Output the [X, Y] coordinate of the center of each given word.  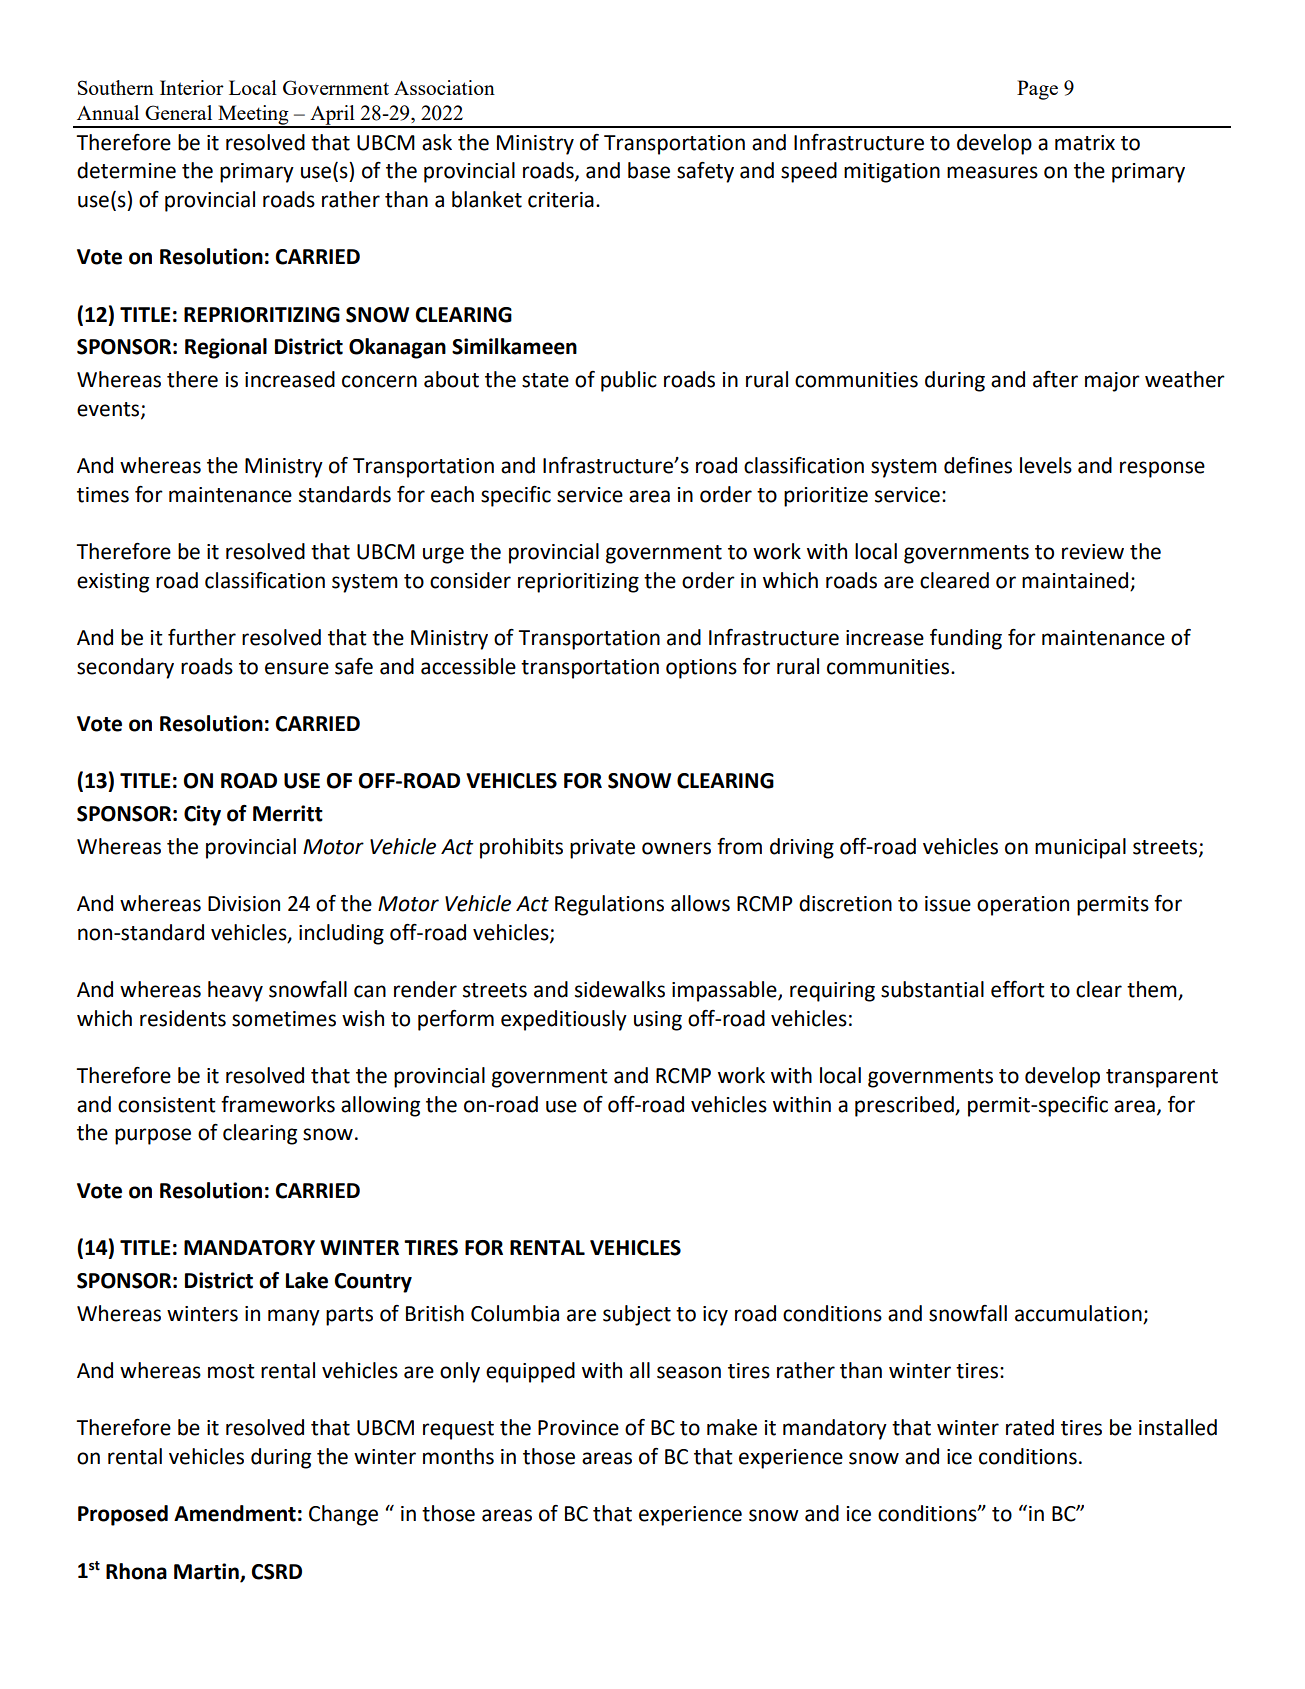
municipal [1080, 848]
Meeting [253, 116]
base [649, 170]
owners [676, 848]
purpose [153, 1136]
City [202, 815]
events [109, 410]
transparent [1162, 1078]
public [629, 381]
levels [1046, 465]
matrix [1085, 143]
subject [637, 1315]
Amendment [235, 1513]
